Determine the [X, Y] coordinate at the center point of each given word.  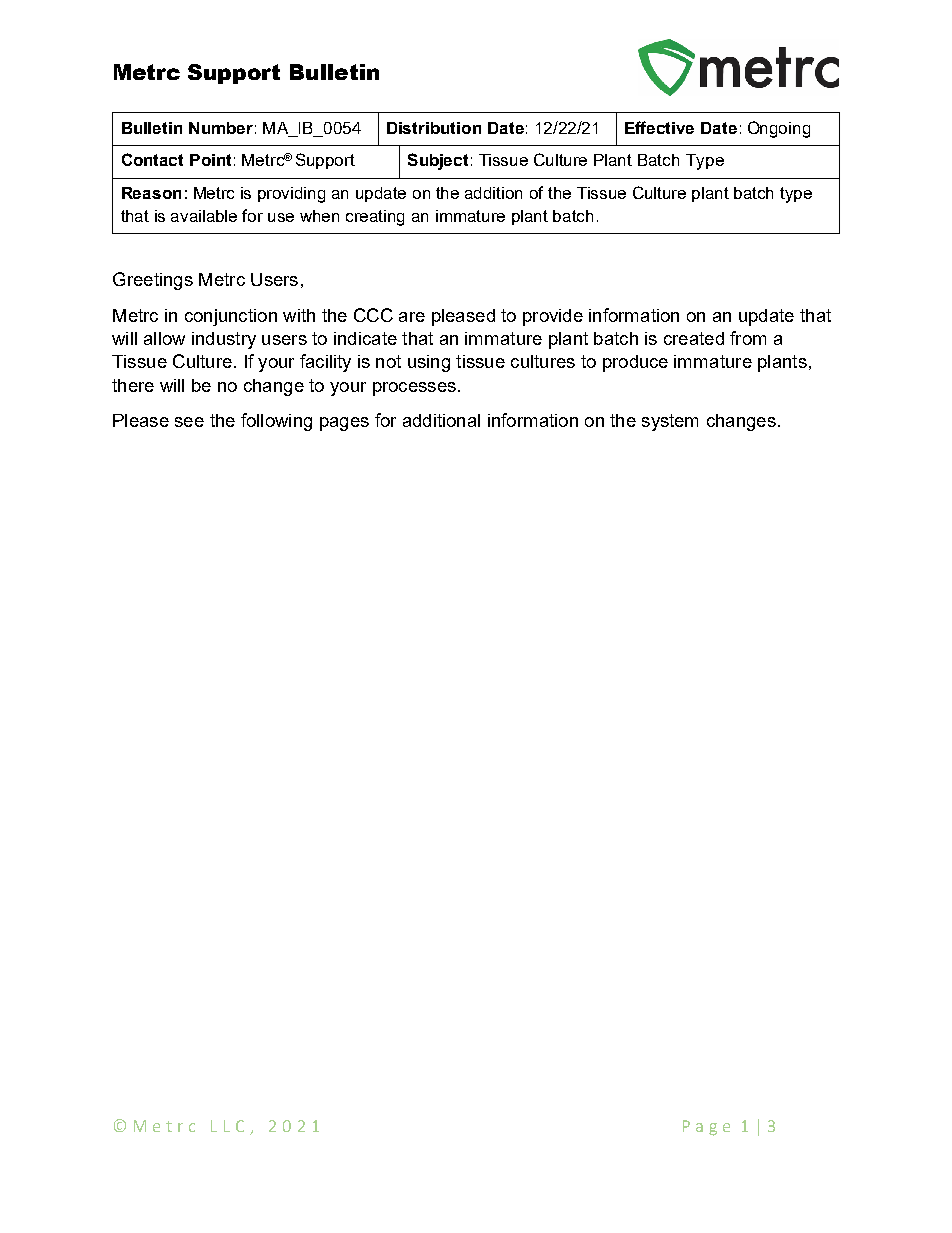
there [133, 385]
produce [635, 363]
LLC [227, 1126]
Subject [438, 161]
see [189, 422]
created [694, 338]
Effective [659, 127]
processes [414, 389]
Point [210, 160]
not [388, 361]
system [670, 422]
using [429, 363]
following [276, 422]
